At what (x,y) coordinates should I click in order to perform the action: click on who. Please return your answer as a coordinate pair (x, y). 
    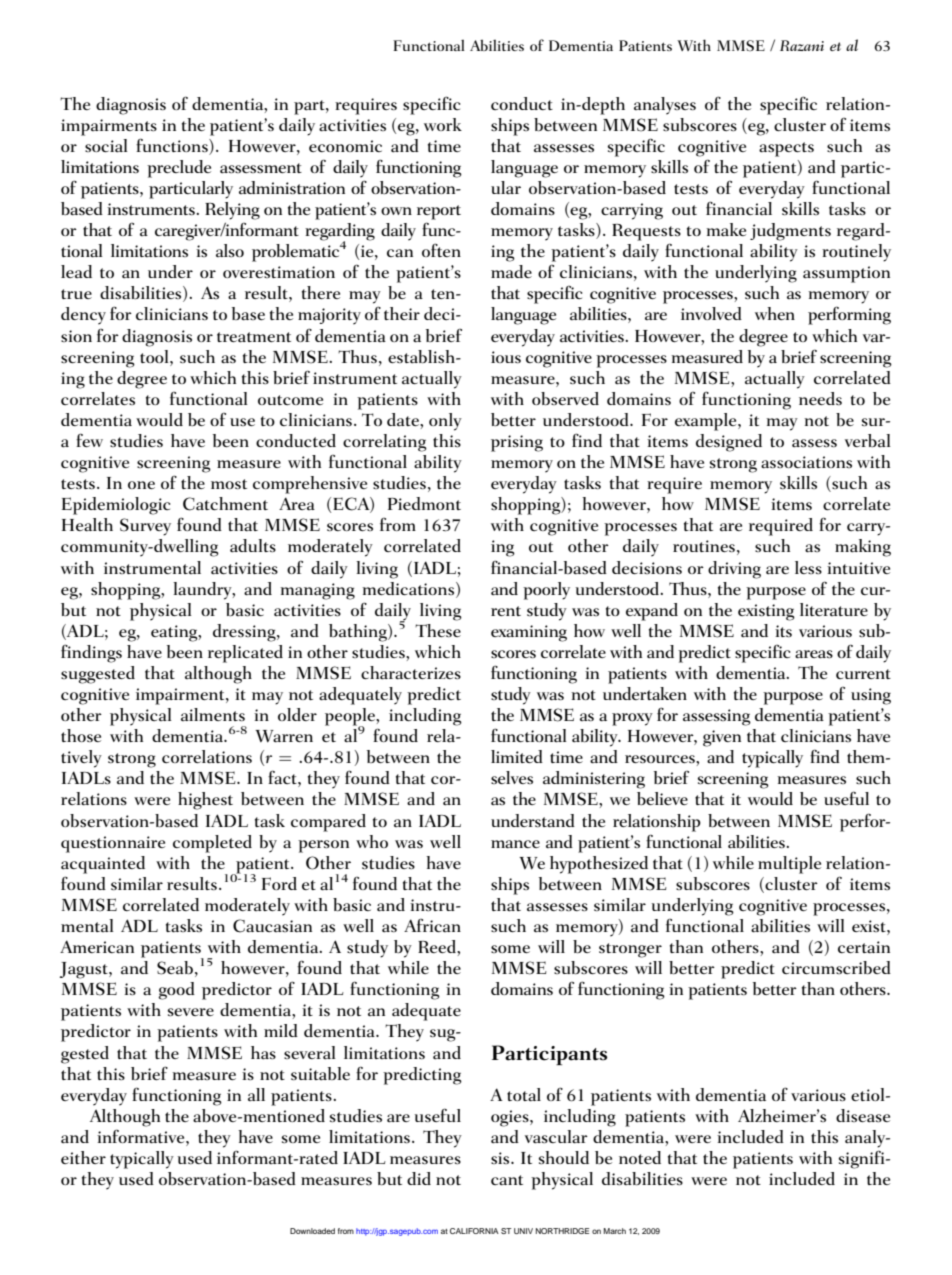
    Looking at the image, I should click on (372, 841).
